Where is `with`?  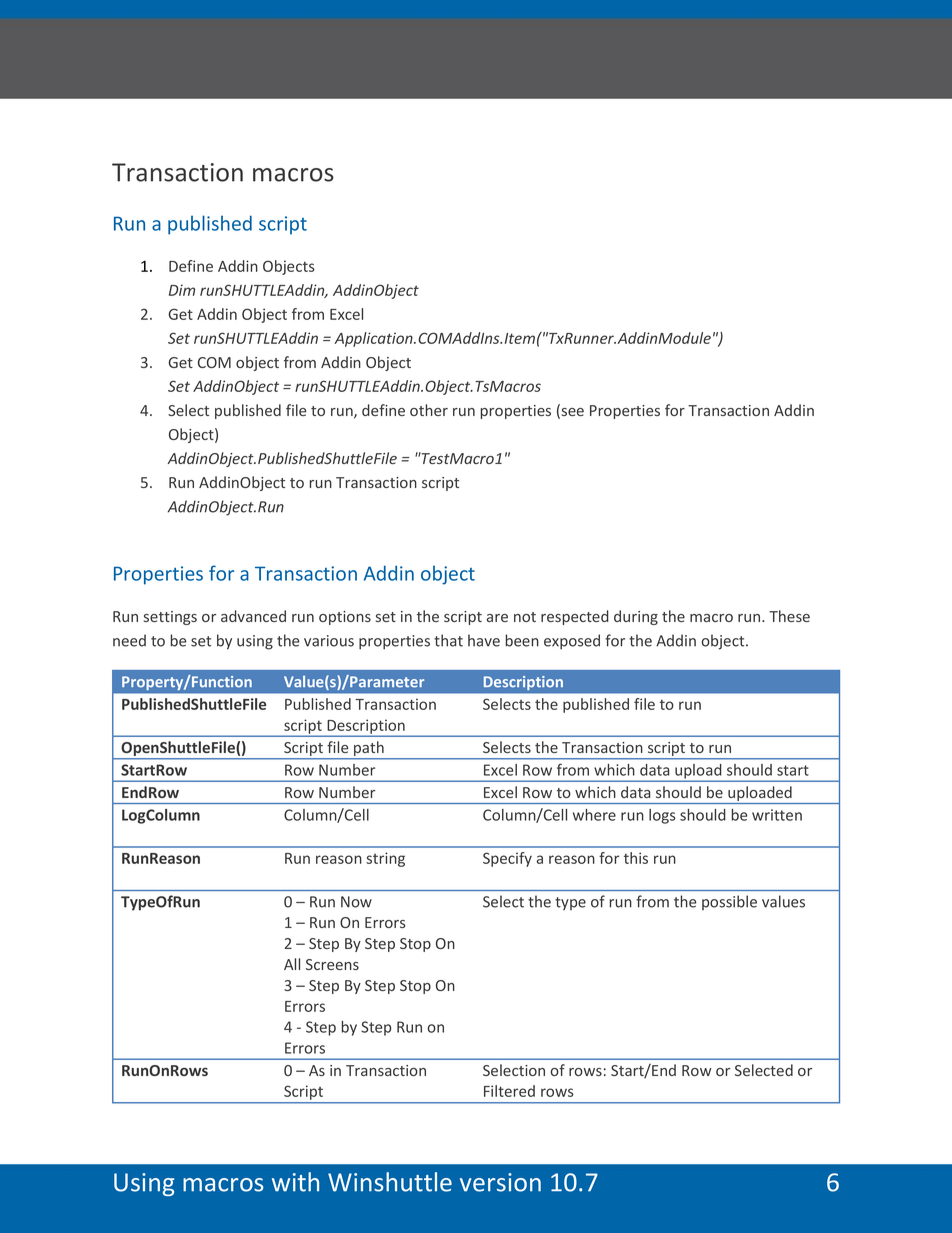
with is located at coordinates (295, 1182).
